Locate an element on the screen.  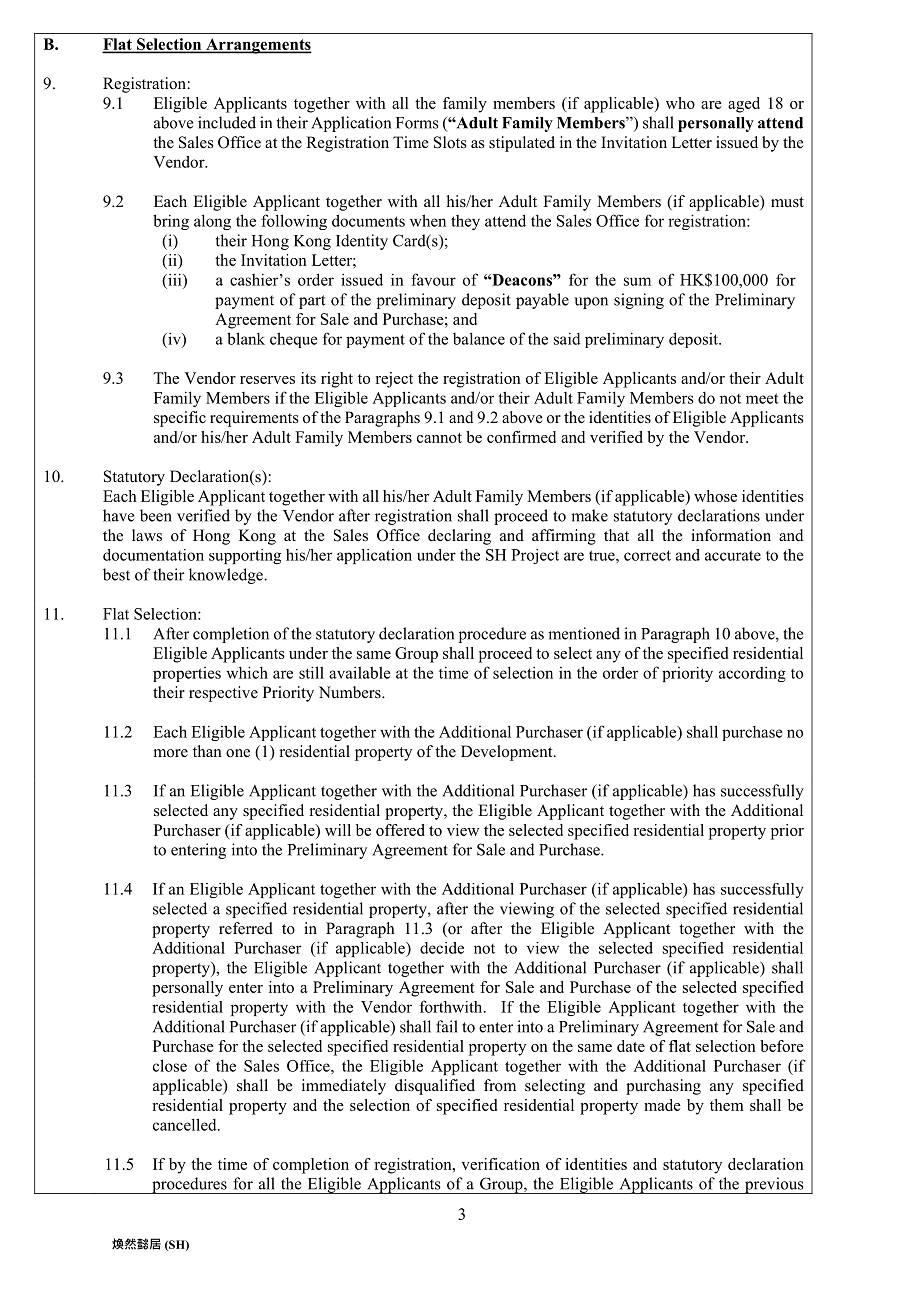
included is located at coordinates (227, 122).
